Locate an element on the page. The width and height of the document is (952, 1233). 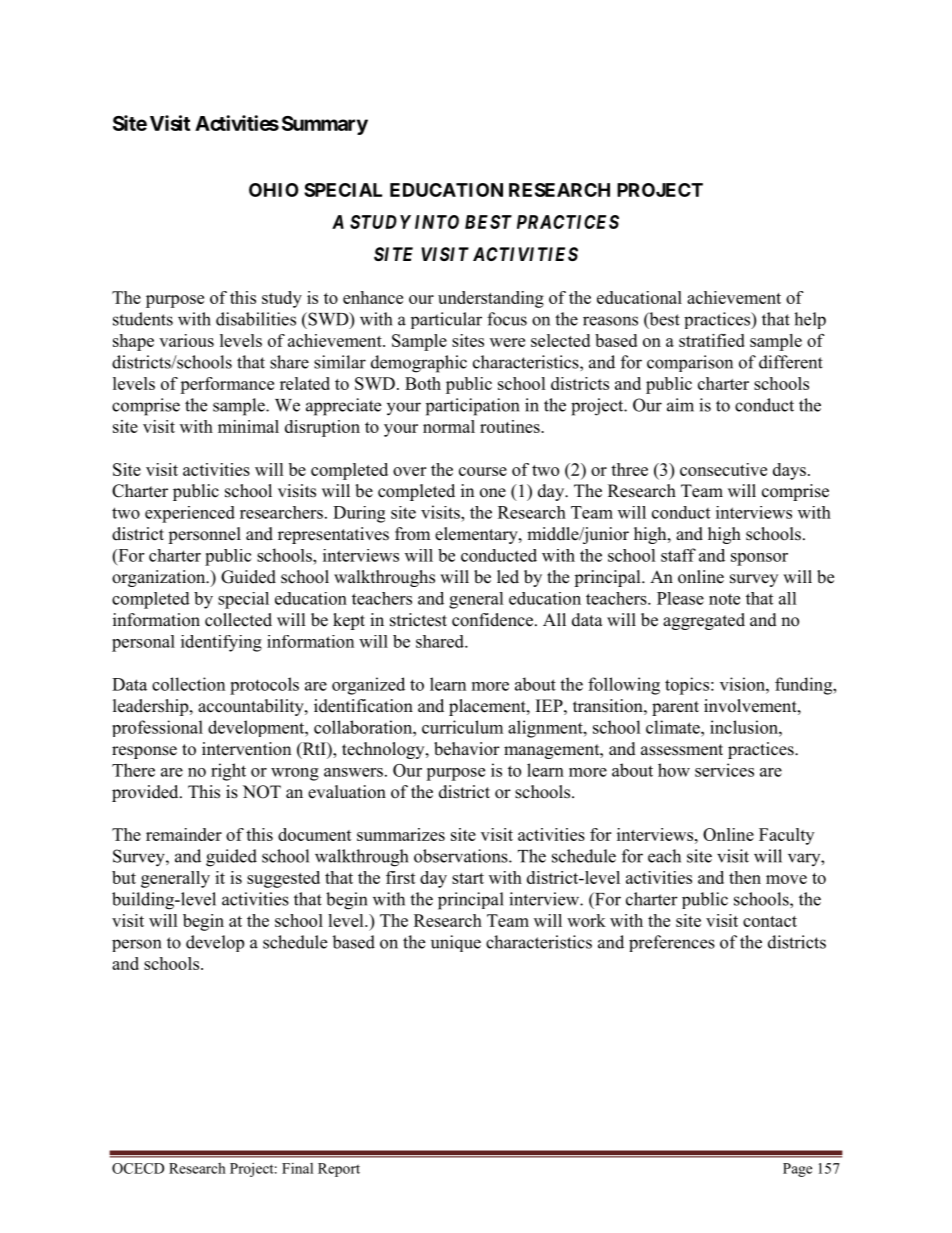
Page is located at coordinates (797, 1170).
